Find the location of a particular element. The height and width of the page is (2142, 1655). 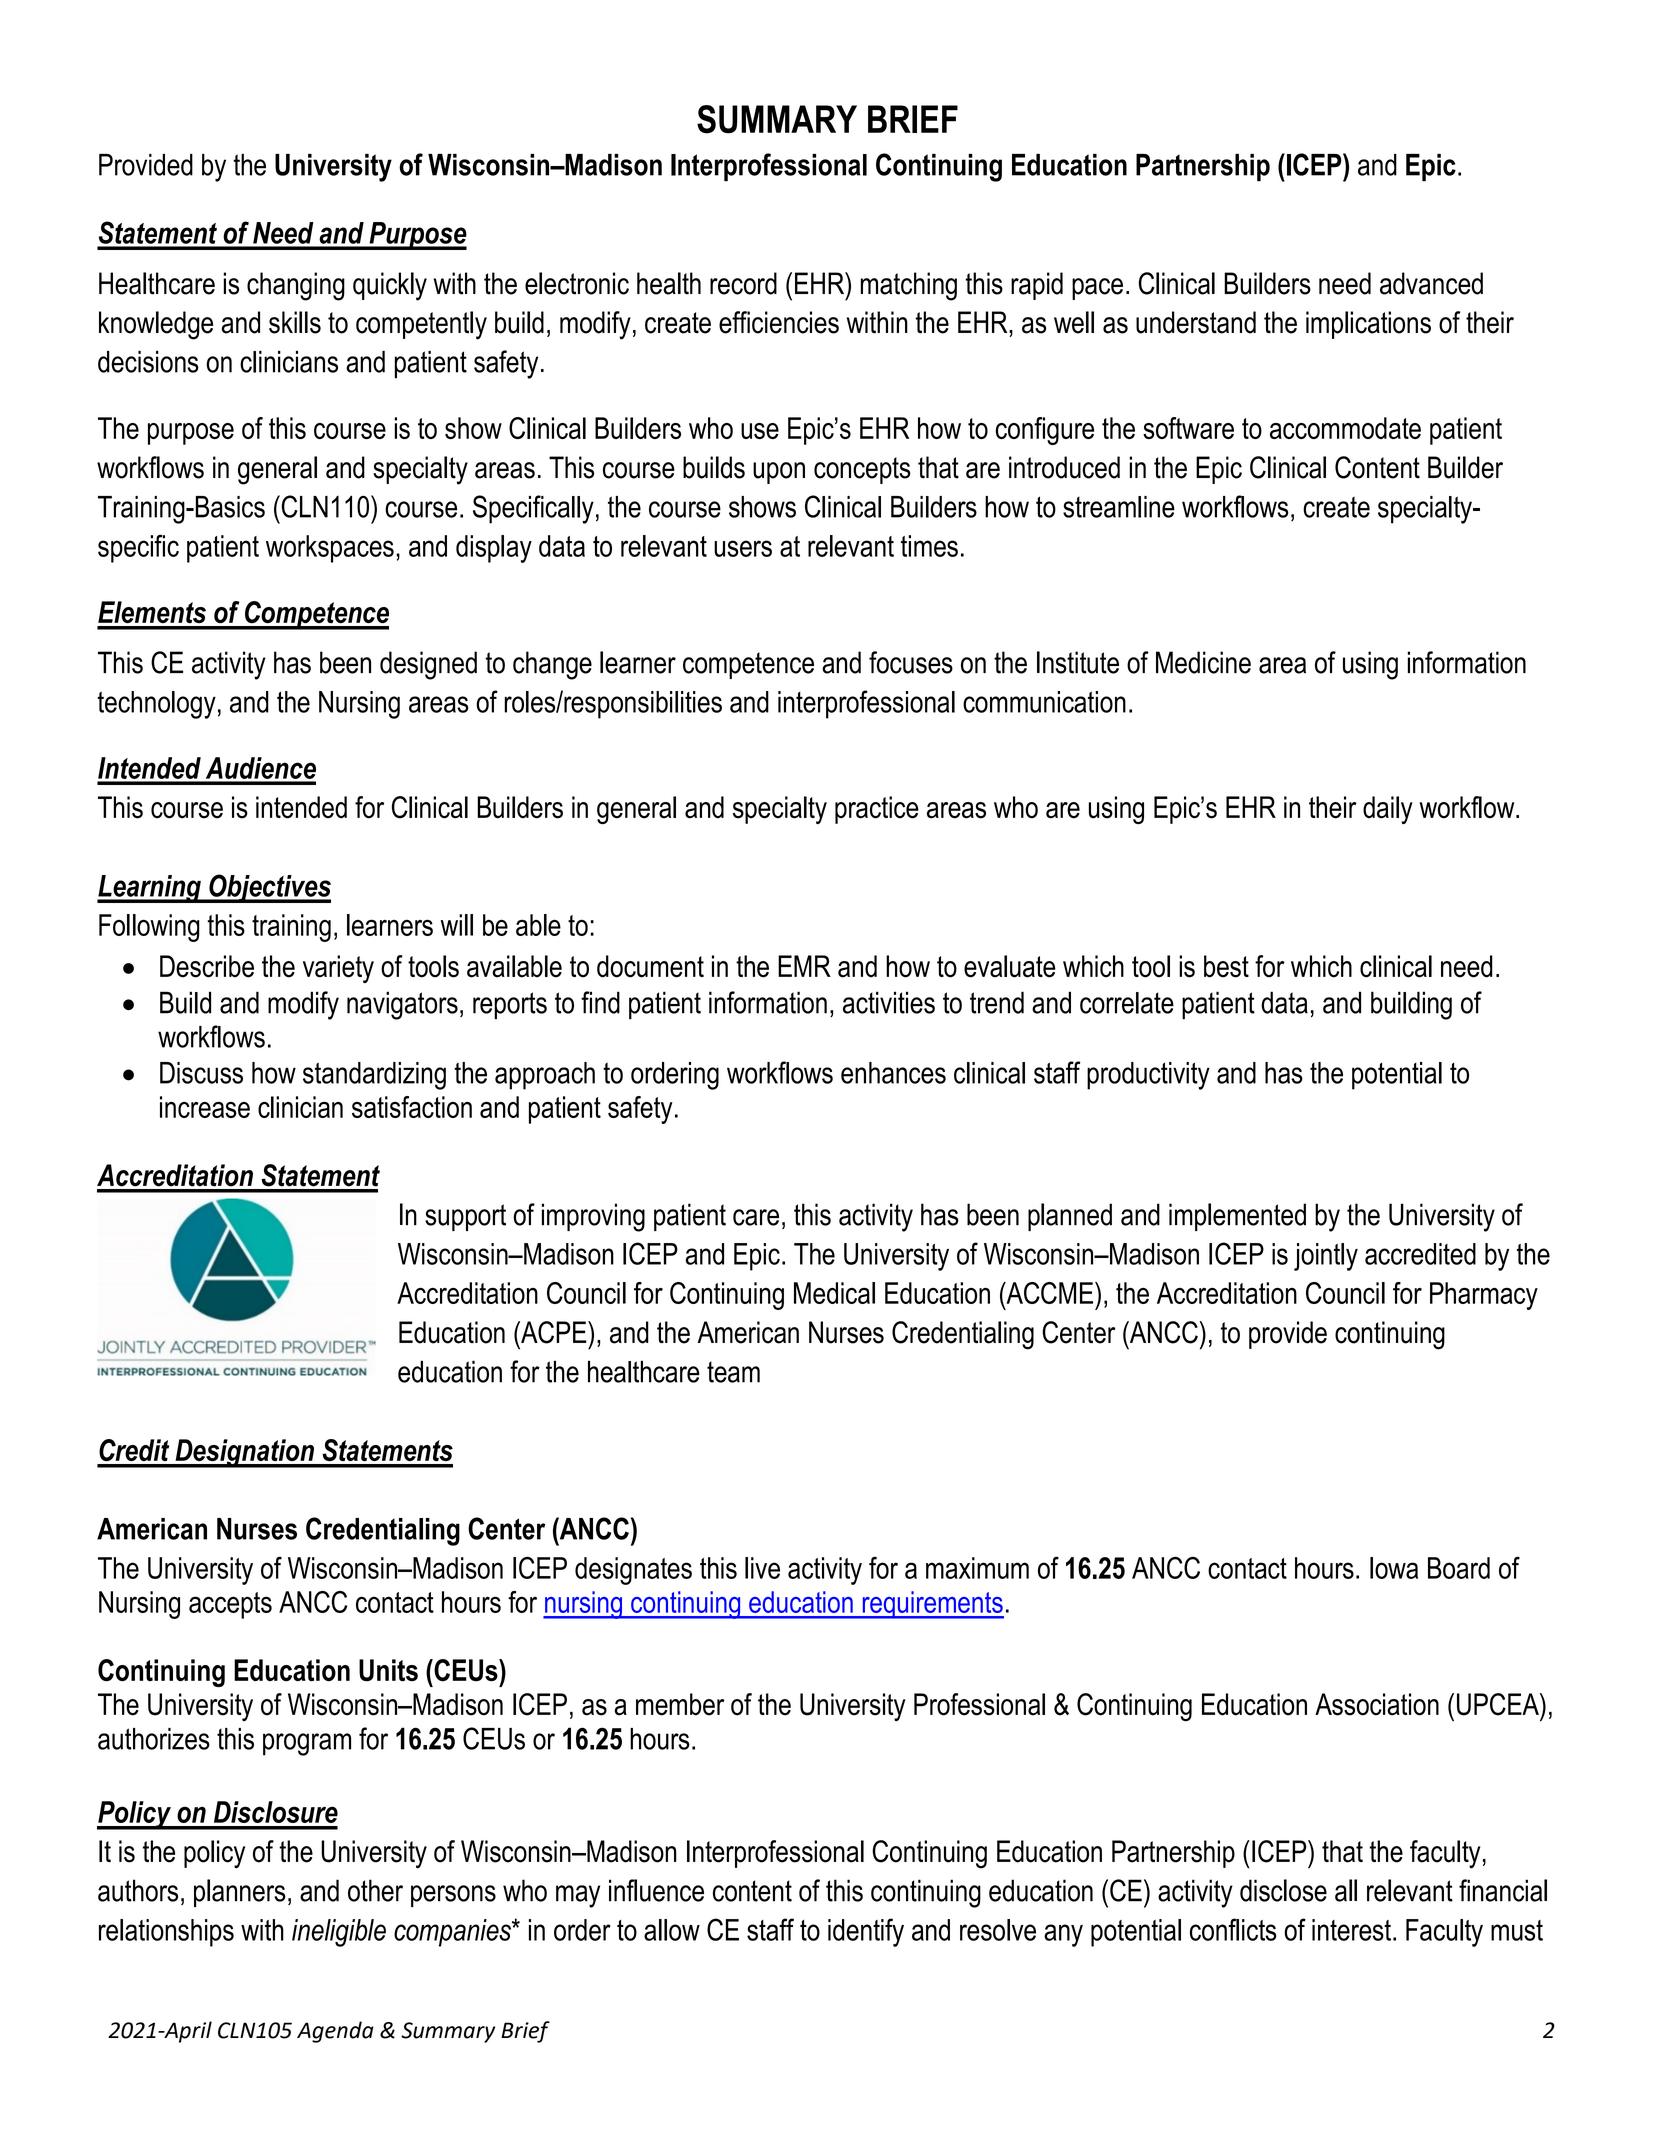

live is located at coordinates (762, 1568).
